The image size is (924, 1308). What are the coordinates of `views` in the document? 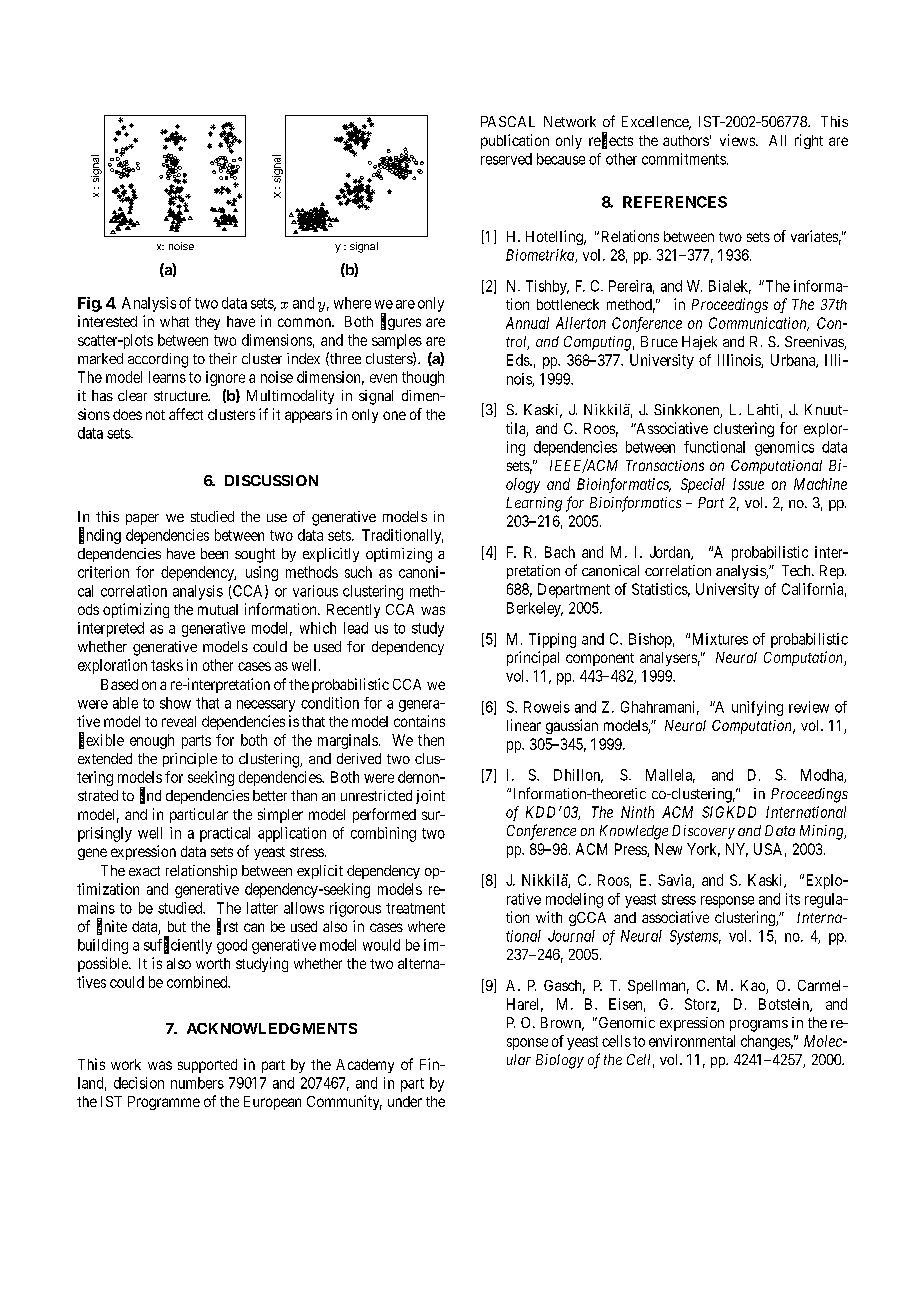 It's located at (738, 140).
